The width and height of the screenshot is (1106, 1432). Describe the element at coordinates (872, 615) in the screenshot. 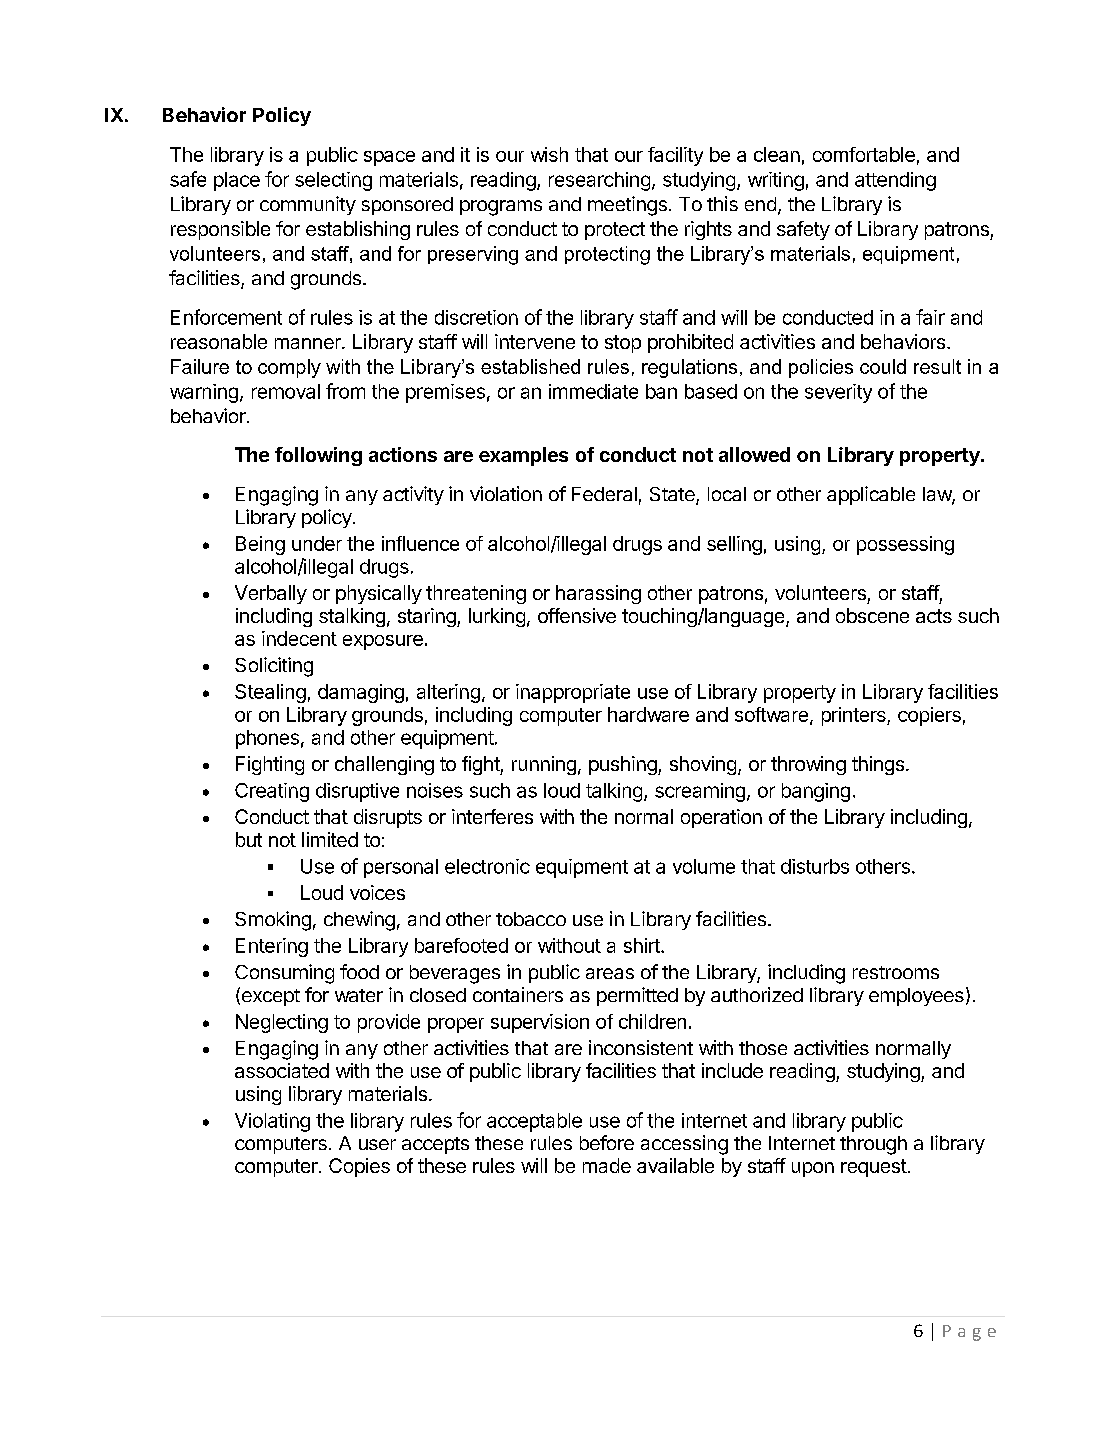

I see `obscene` at that location.
